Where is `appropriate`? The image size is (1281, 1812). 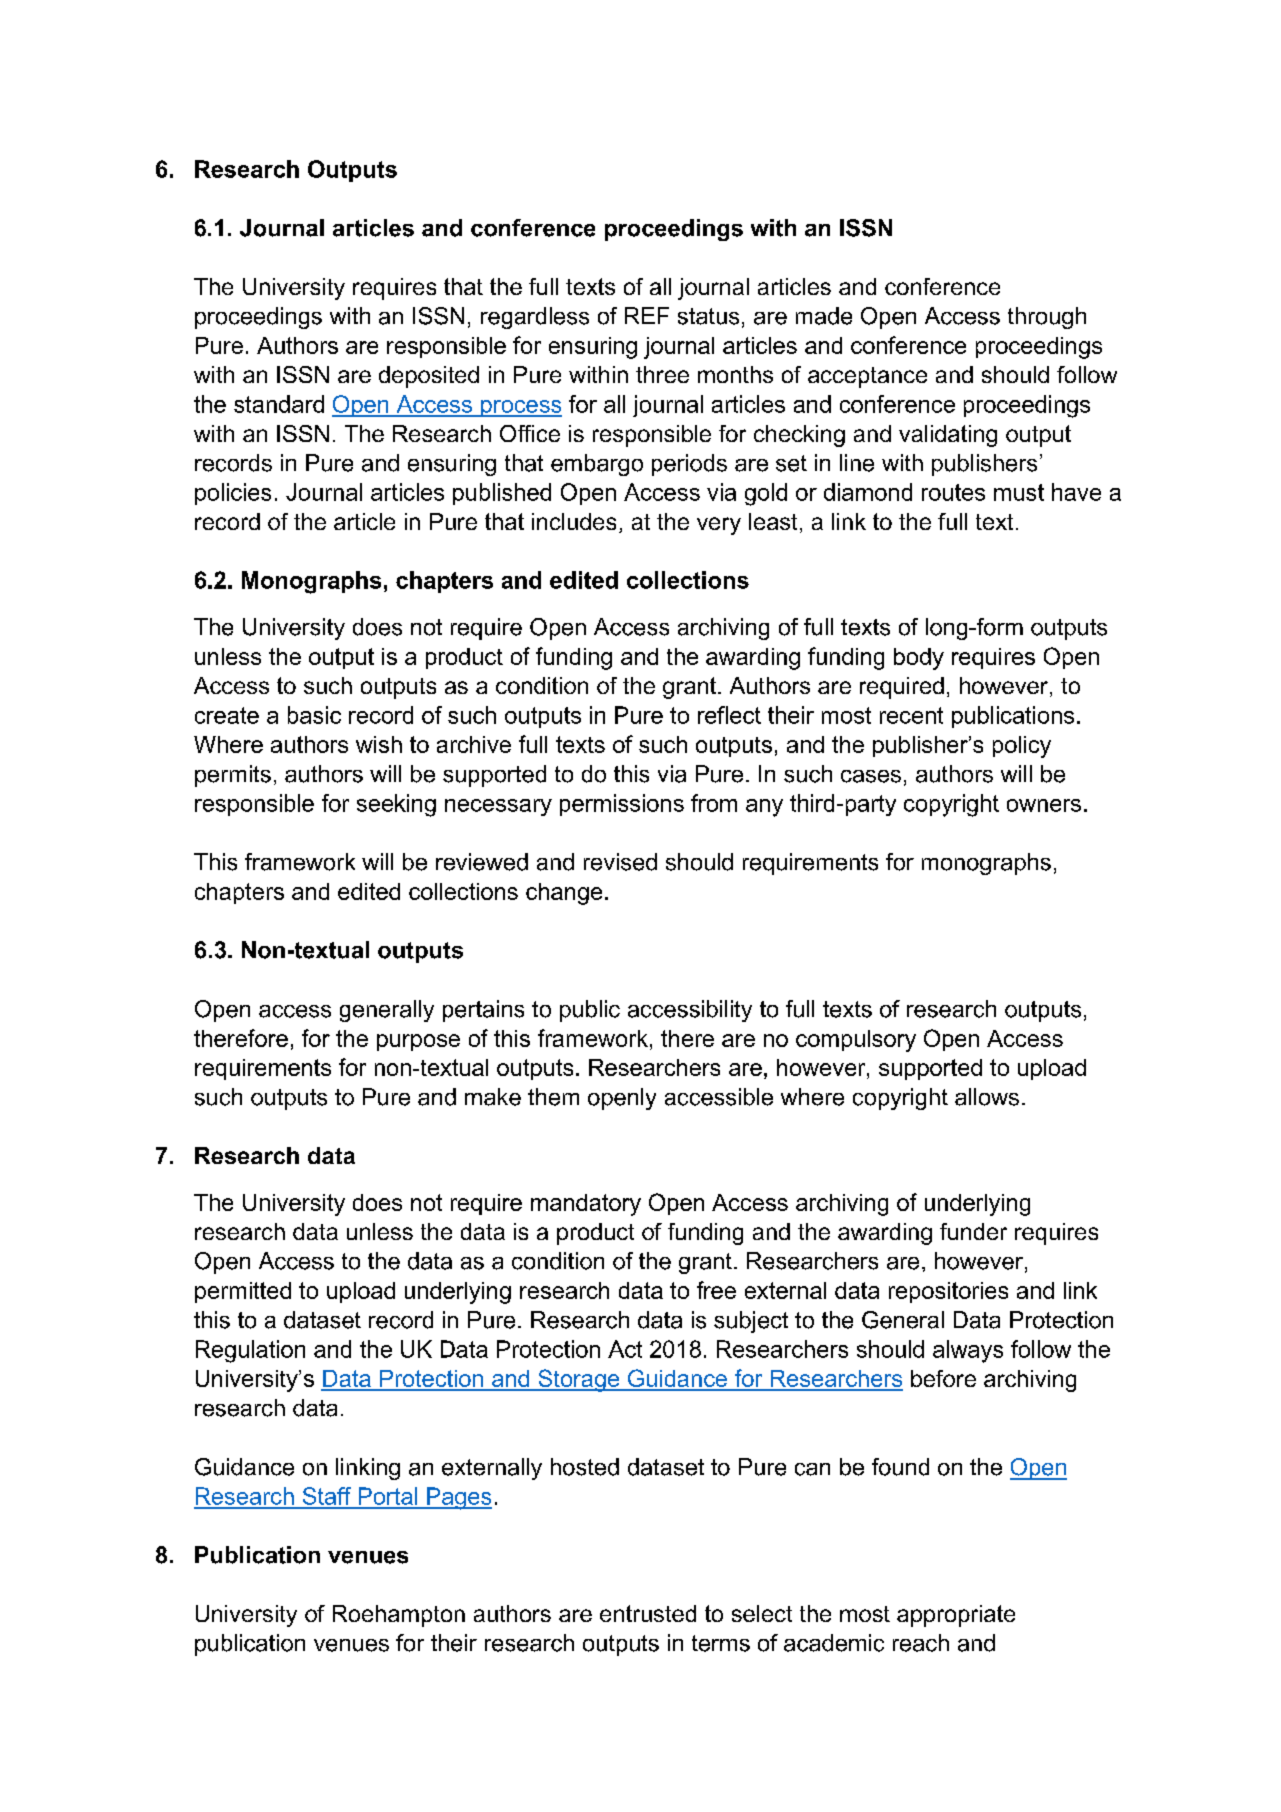 appropriate is located at coordinates (956, 1616).
